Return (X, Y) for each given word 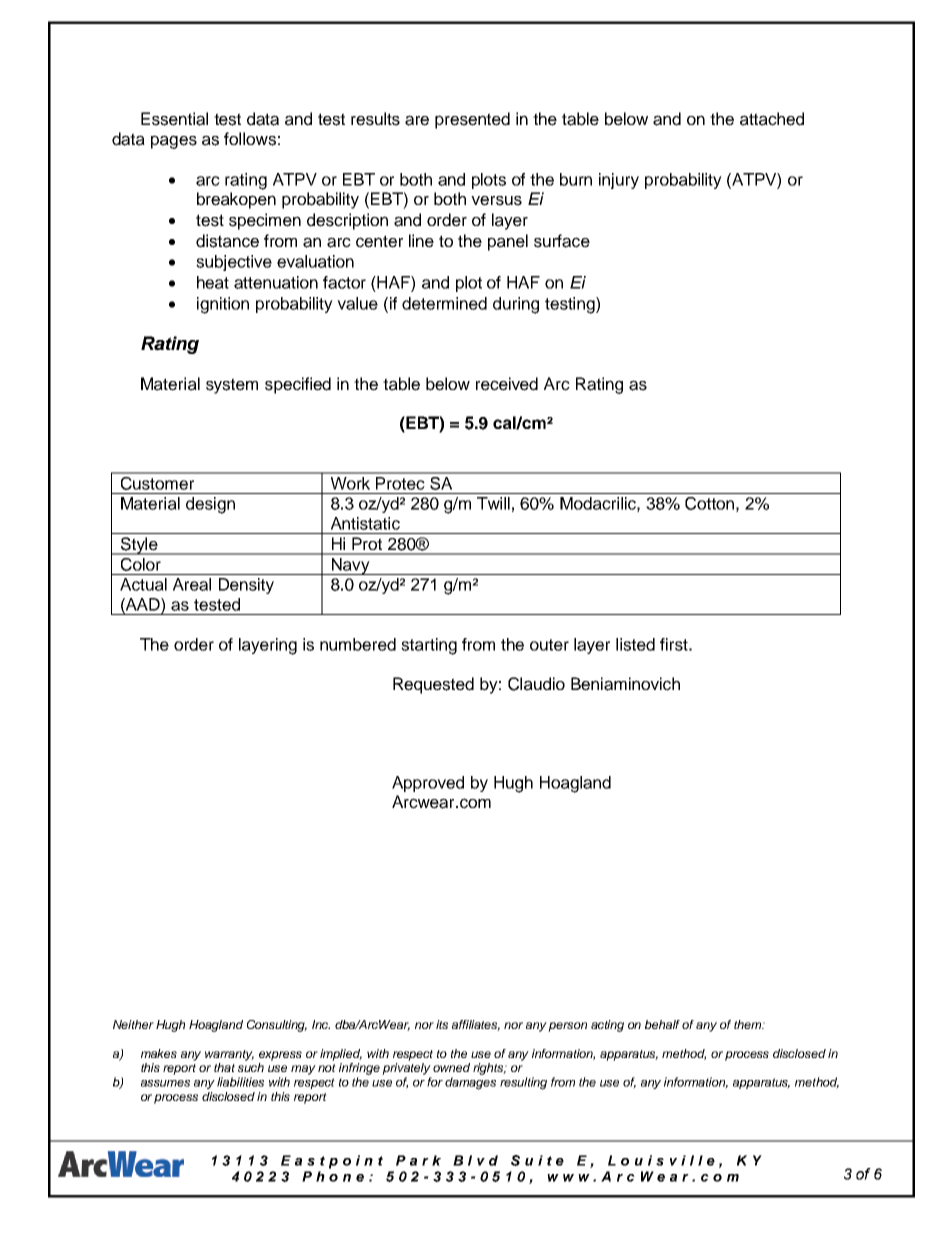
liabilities (240, 1082)
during (516, 305)
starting (429, 646)
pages (174, 142)
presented (472, 120)
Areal (192, 584)
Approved (428, 784)
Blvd (475, 1160)
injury (619, 181)
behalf (662, 1024)
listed (635, 644)
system (232, 386)
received (507, 384)
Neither (133, 1024)
